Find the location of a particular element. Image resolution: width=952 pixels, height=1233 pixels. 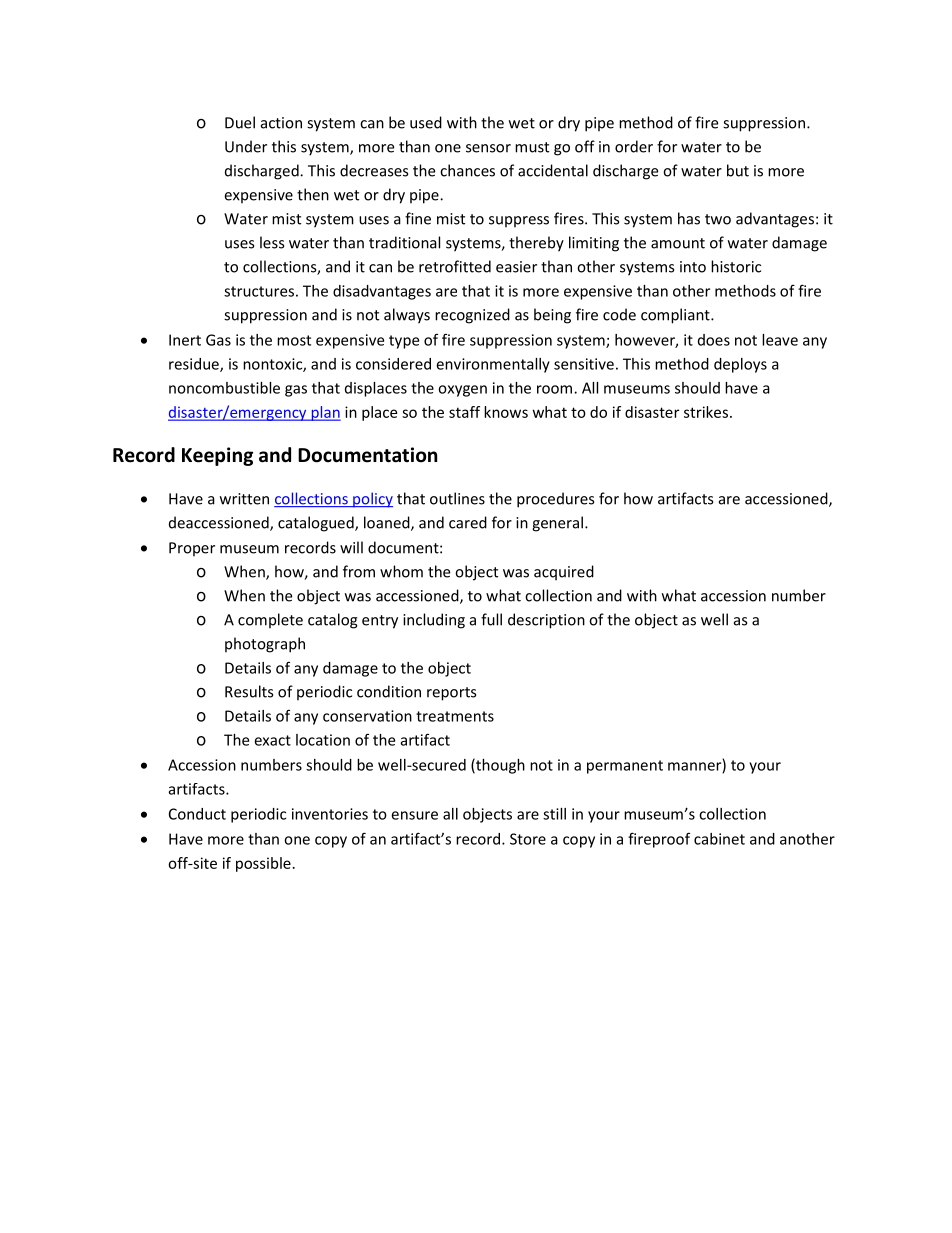

Under is located at coordinates (246, 146).
